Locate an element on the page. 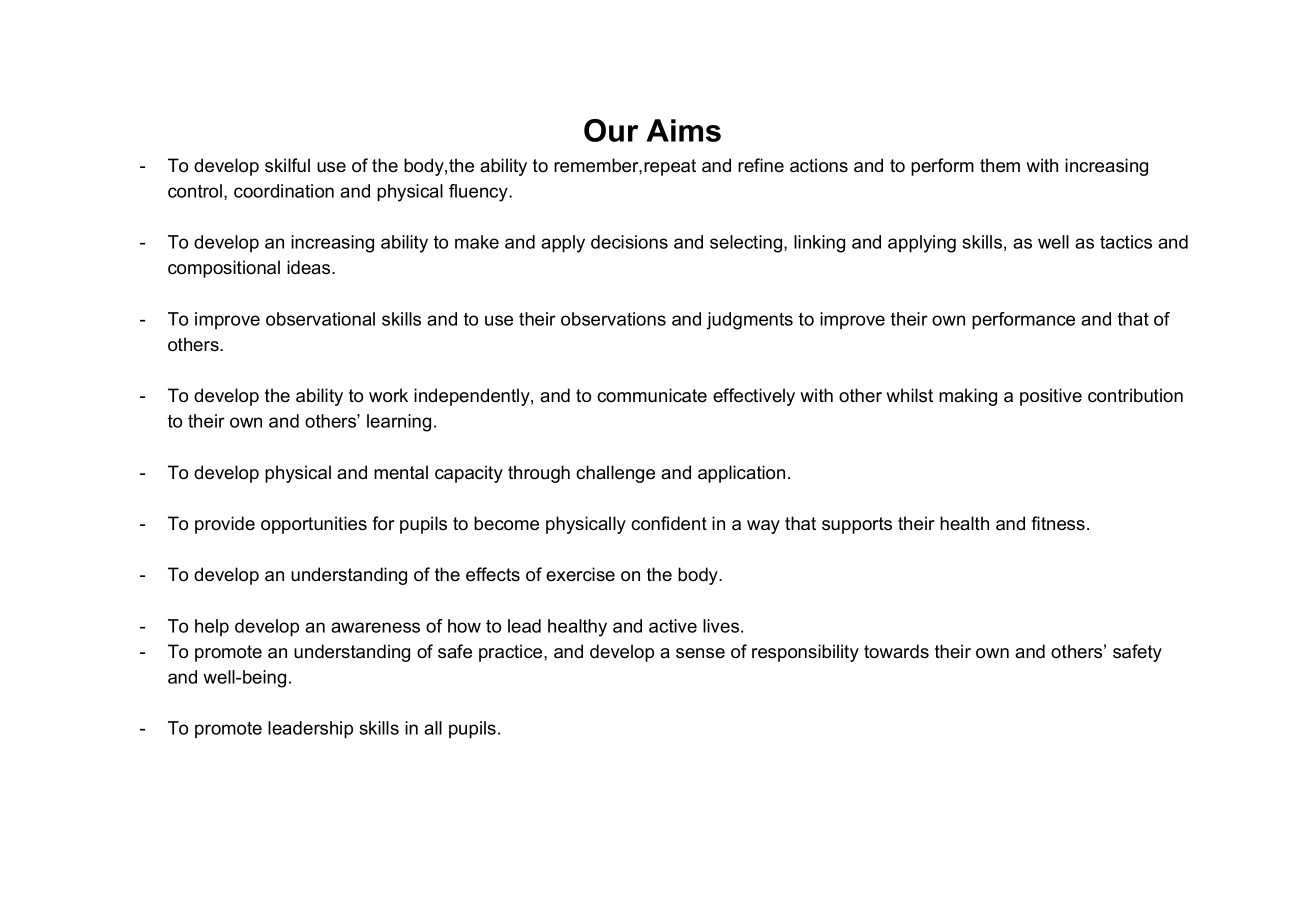  work is located at coordinates (388, 395).
